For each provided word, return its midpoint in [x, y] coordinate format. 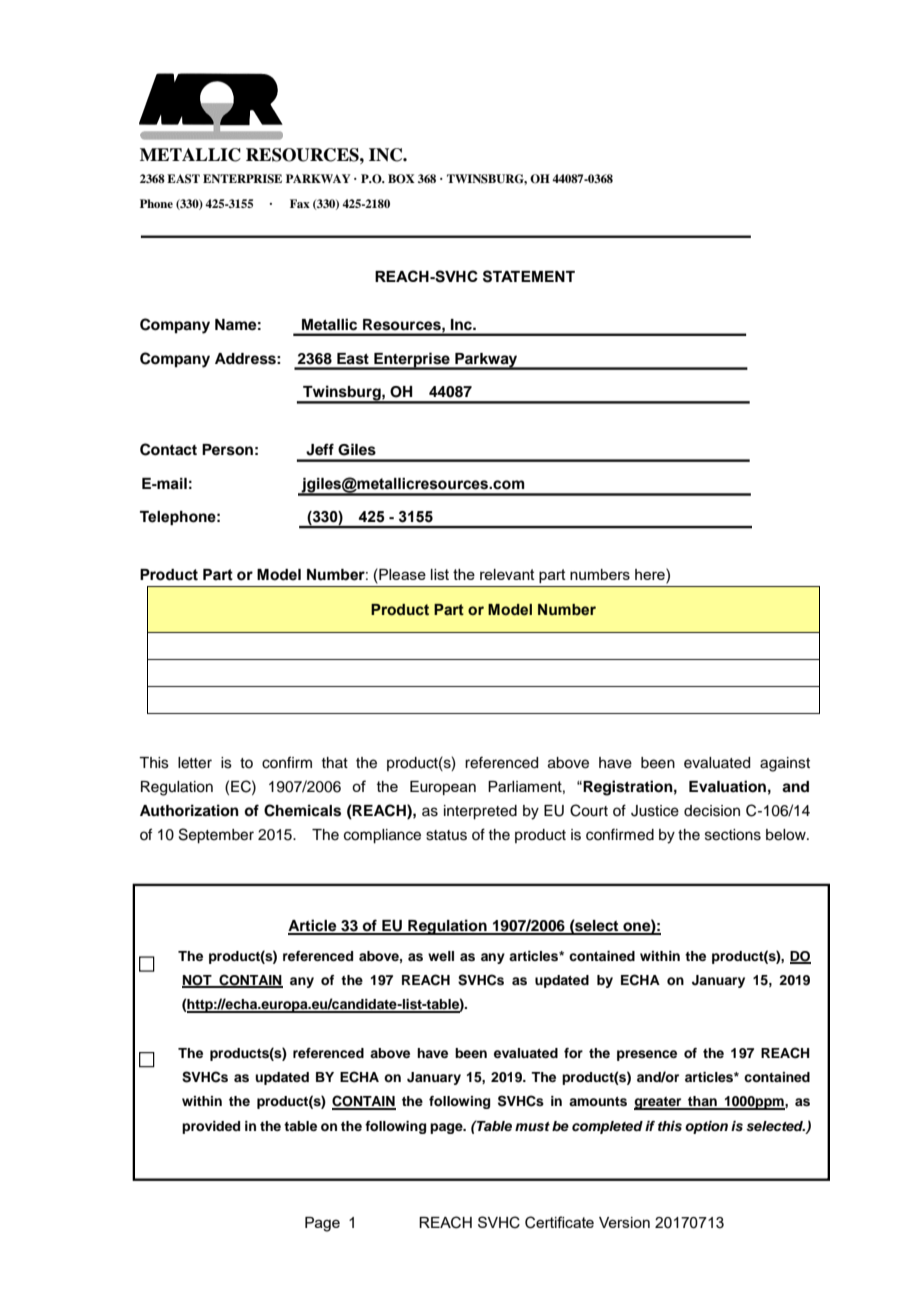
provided [211, 1127]
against [785, 764]
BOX [401, 179]
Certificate [559, 1222]
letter [195, 763]
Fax [300, 203]
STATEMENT [529, 276]
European [443, 788]
